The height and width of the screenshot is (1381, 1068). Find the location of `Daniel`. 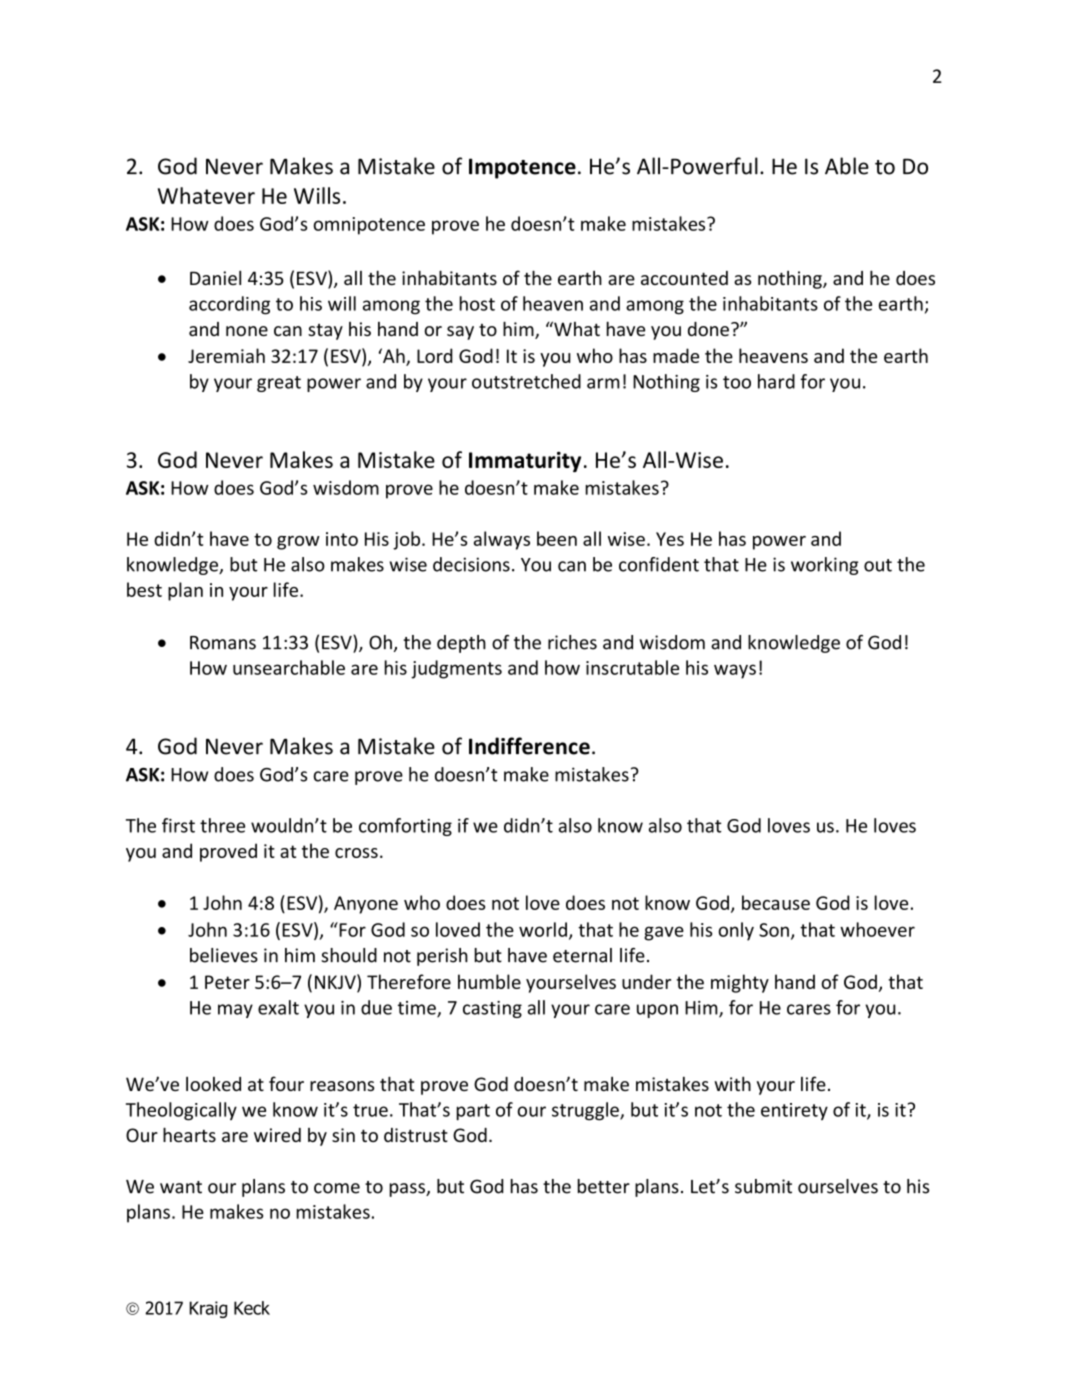

Daniel is located at coordinates (215, 277).
